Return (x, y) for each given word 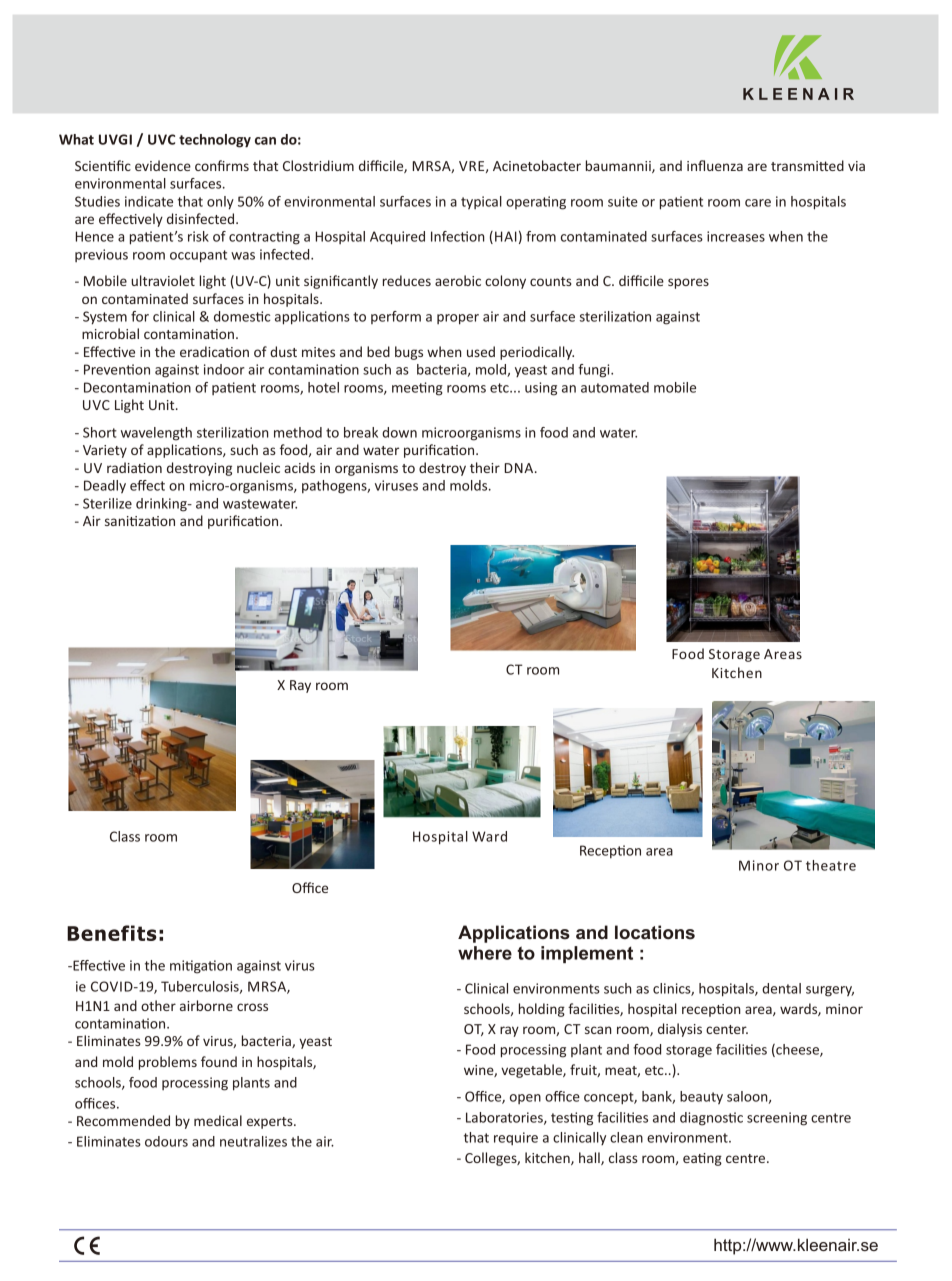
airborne (206, 1005)
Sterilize (107, 503)
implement (587, 954)
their (485, 467)
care (758, 203)
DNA (520, 468)
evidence (163, 165)
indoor (224, 369)
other (158, 1005)
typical (481, 203)
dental (781, 988)
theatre (831, 865)
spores (688, 283)
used (481, 351)
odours (166, 1141)
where (485, 953)
